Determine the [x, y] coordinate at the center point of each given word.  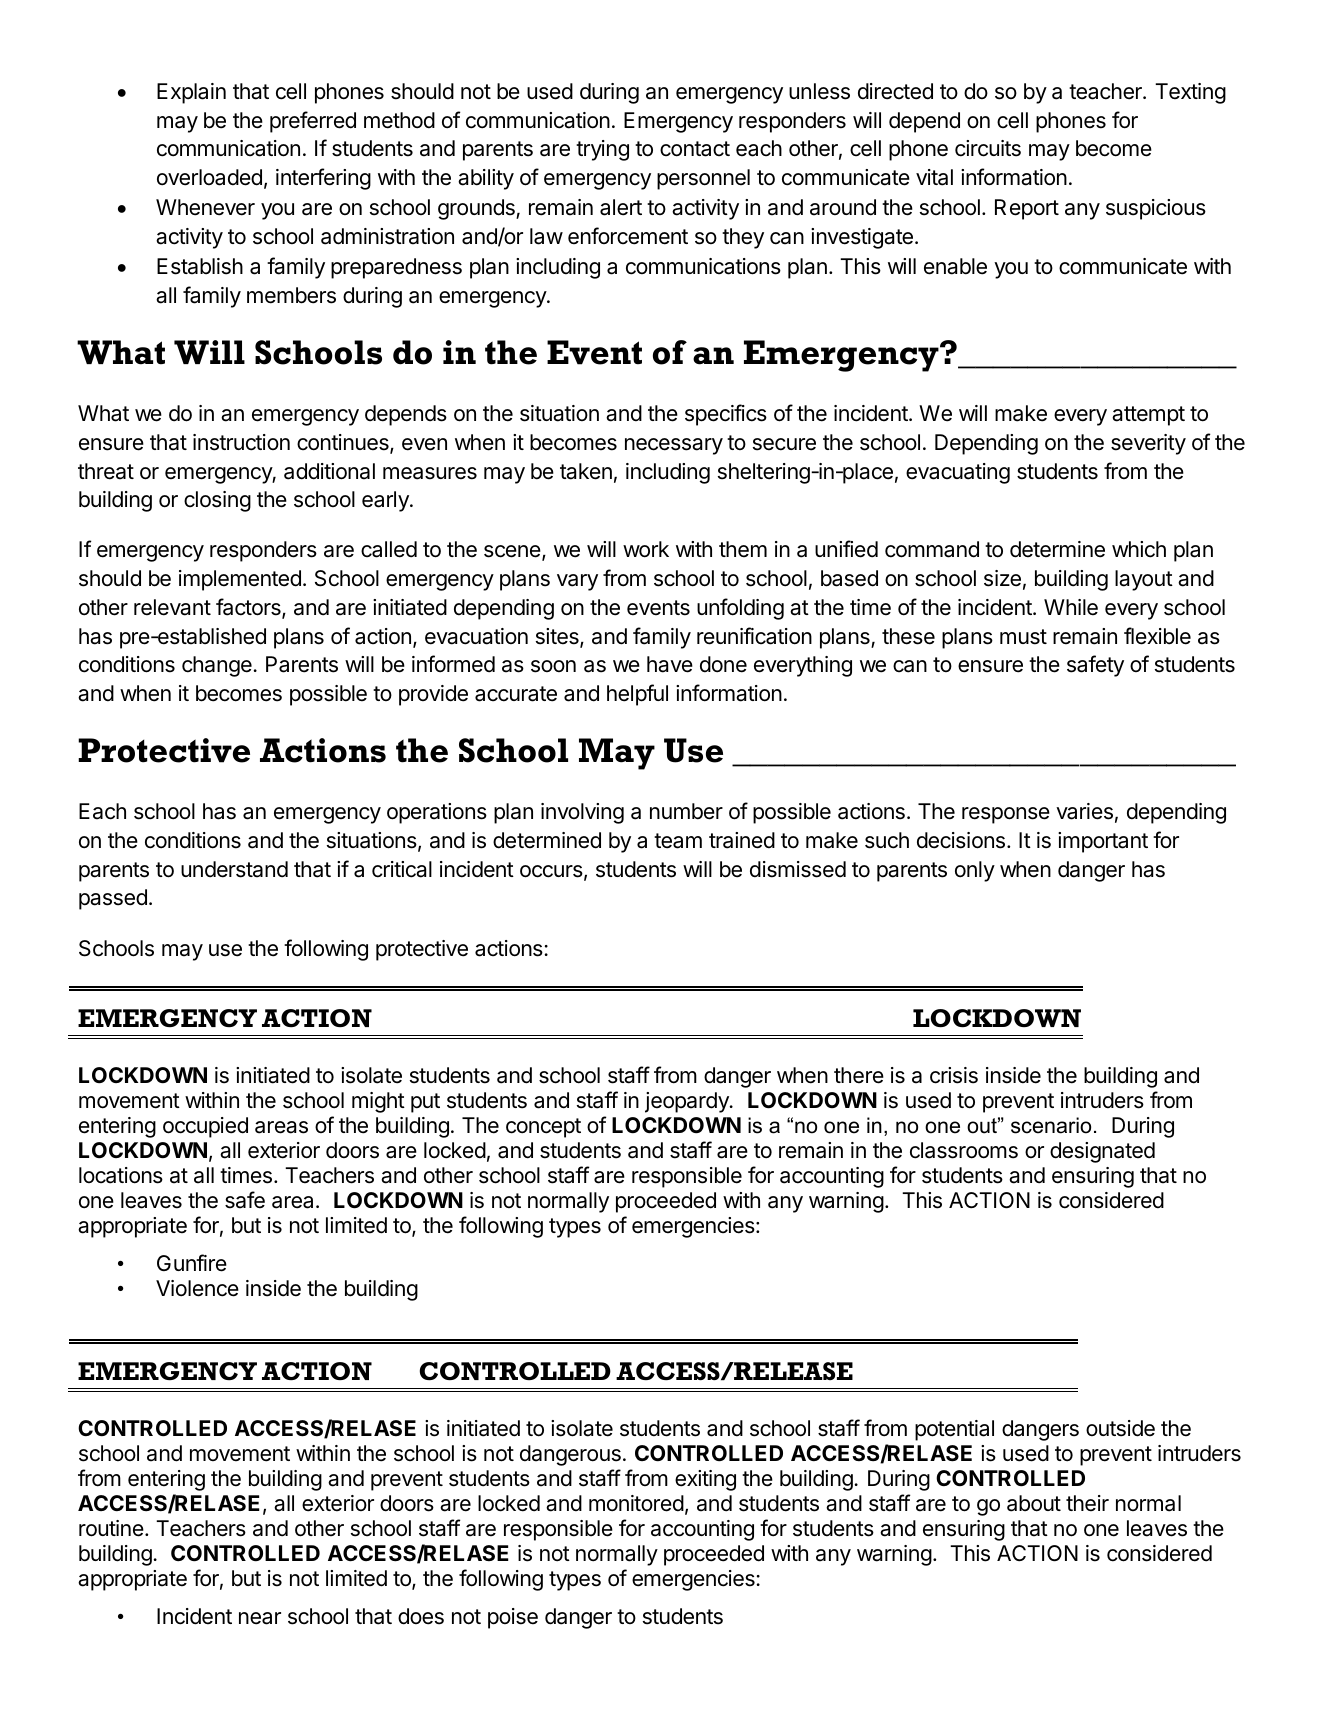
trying [602, 150]
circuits [988, 148]
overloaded [209, 177]
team [678, 841]
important [1103, 842]
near [260, 1618]
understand [234, 869]
